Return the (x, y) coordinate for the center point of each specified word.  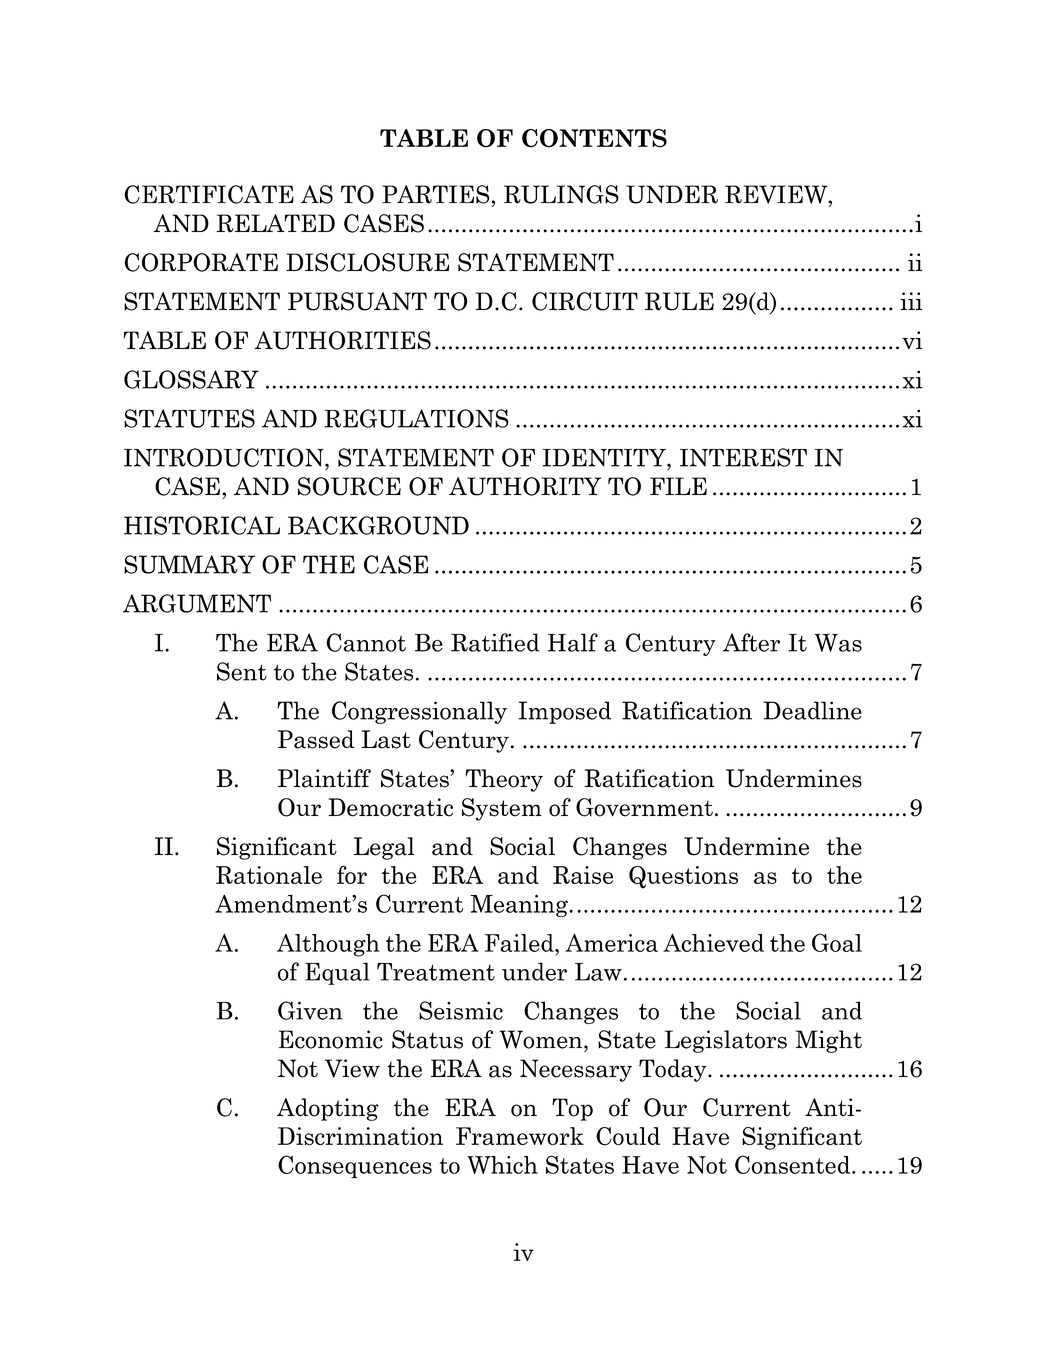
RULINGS (561, 194)
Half (573, 642)
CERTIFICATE (209, 194)
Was (838, 643)
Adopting (328, 1109)
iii (911, 301)
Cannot (366, 642)
